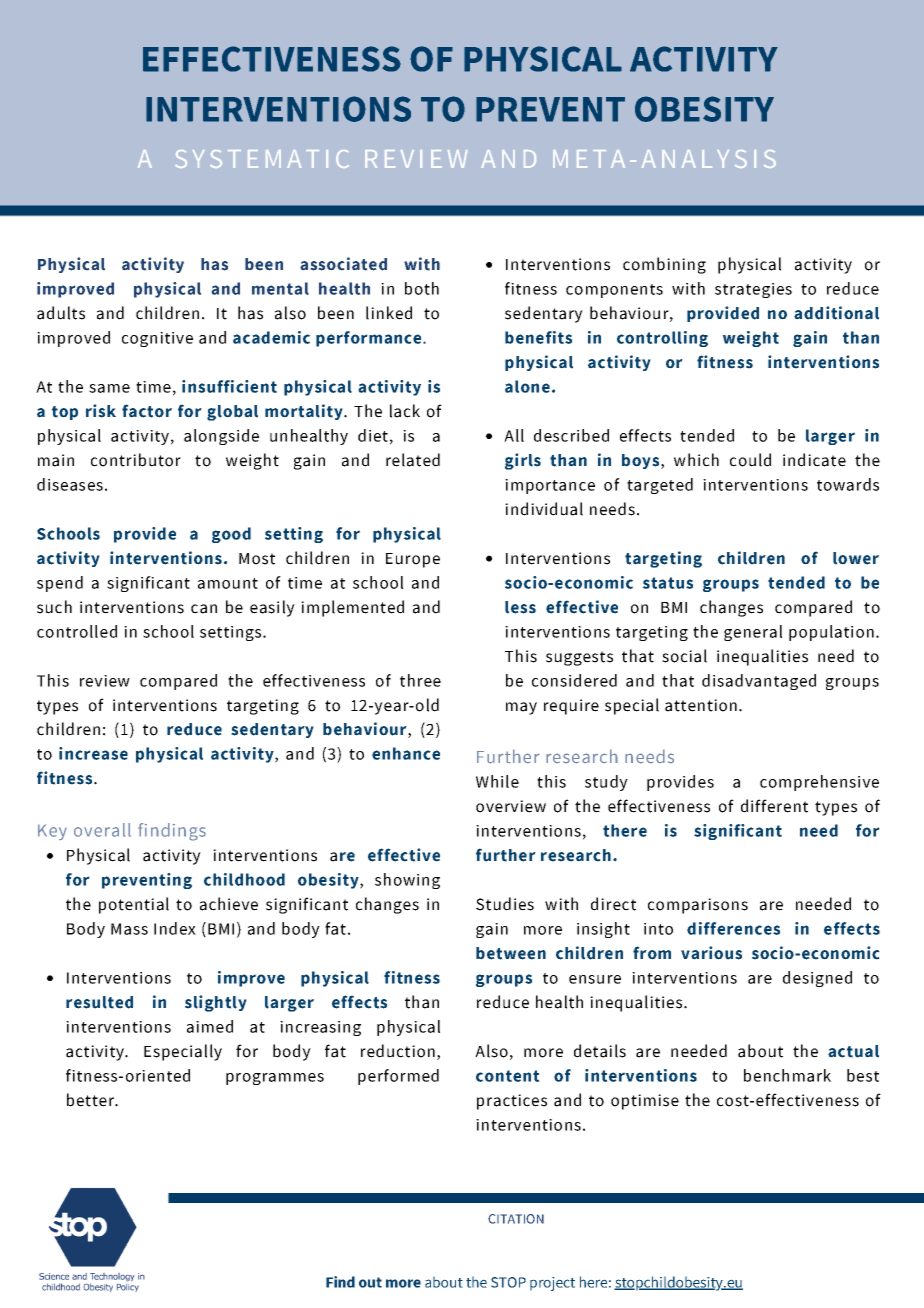 This image has height=1308, width=924. I want to click on disadvantaged, so click(759, 682).
